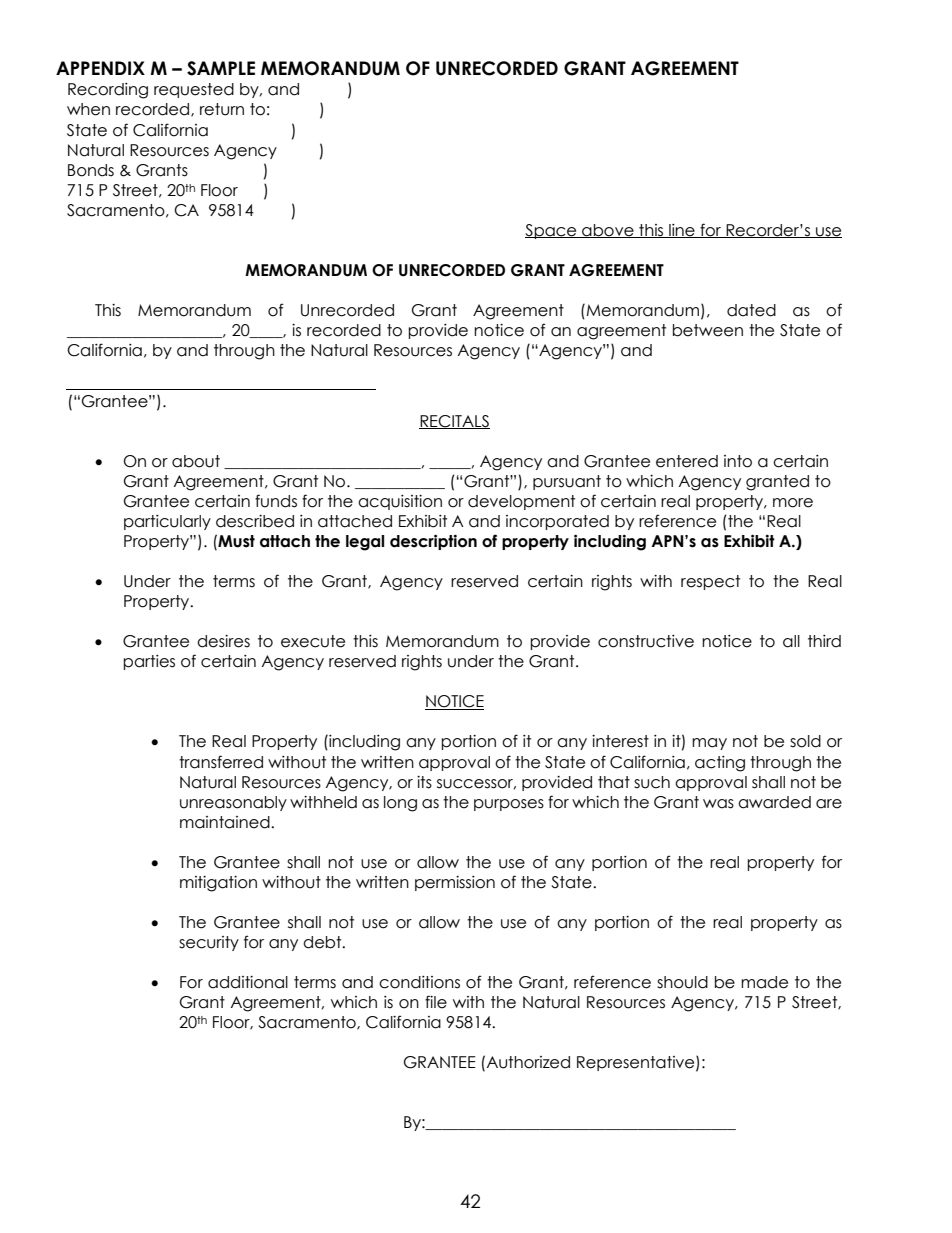 The height and width of the image is (1233, 952). Describe the element at coordinates (433, 542) in the image. I see `description` at that location.
